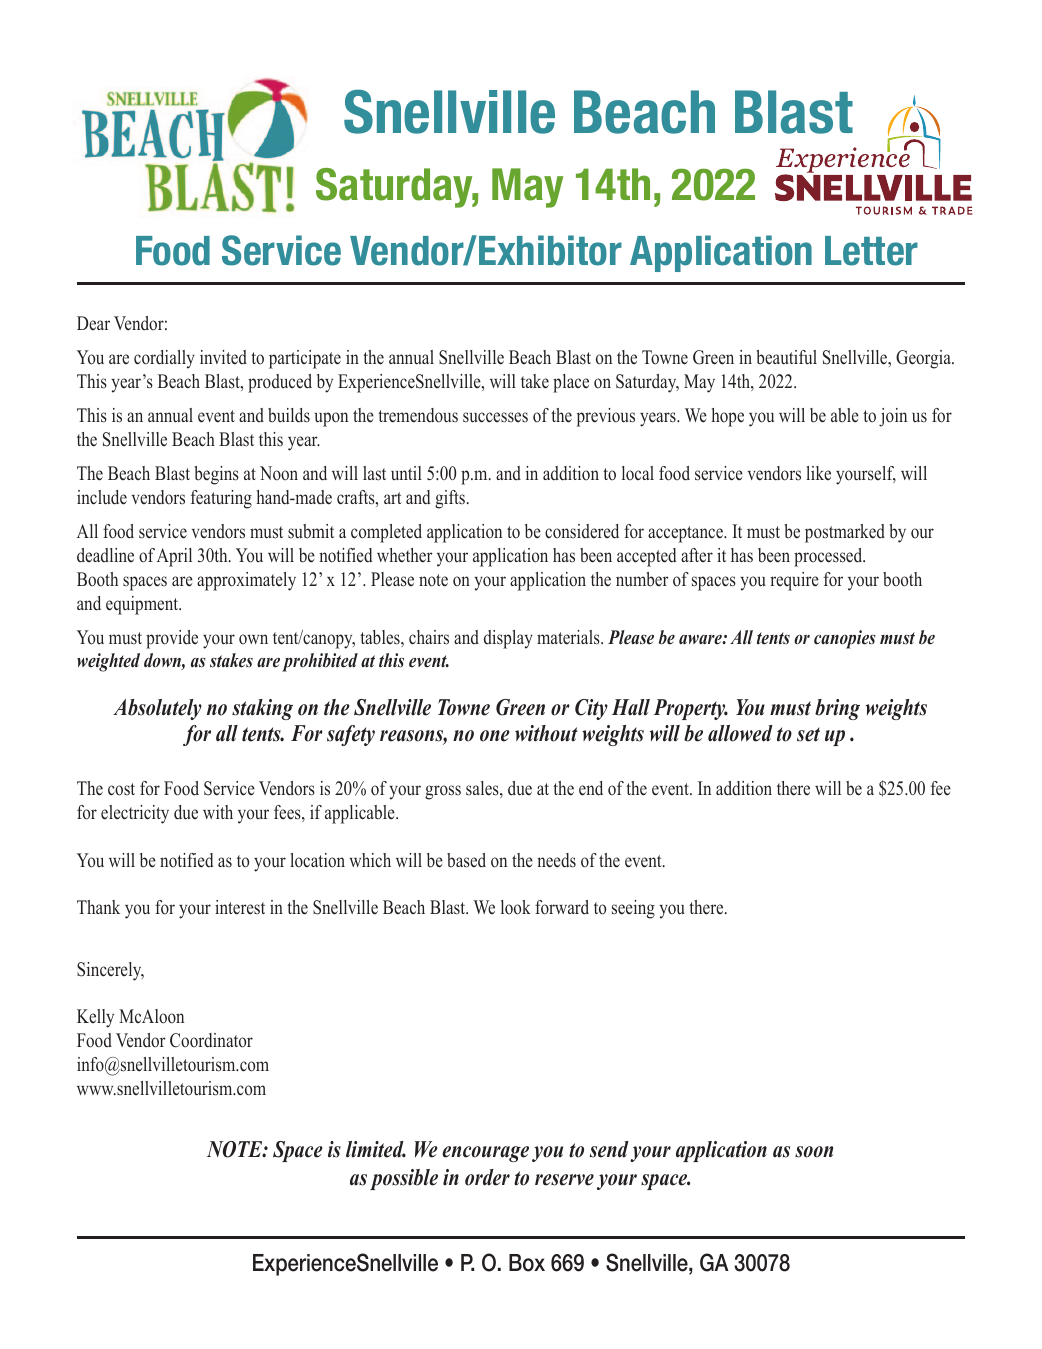 This page has width=1042, height=1349. I want to click on one, so click(495, 736).
